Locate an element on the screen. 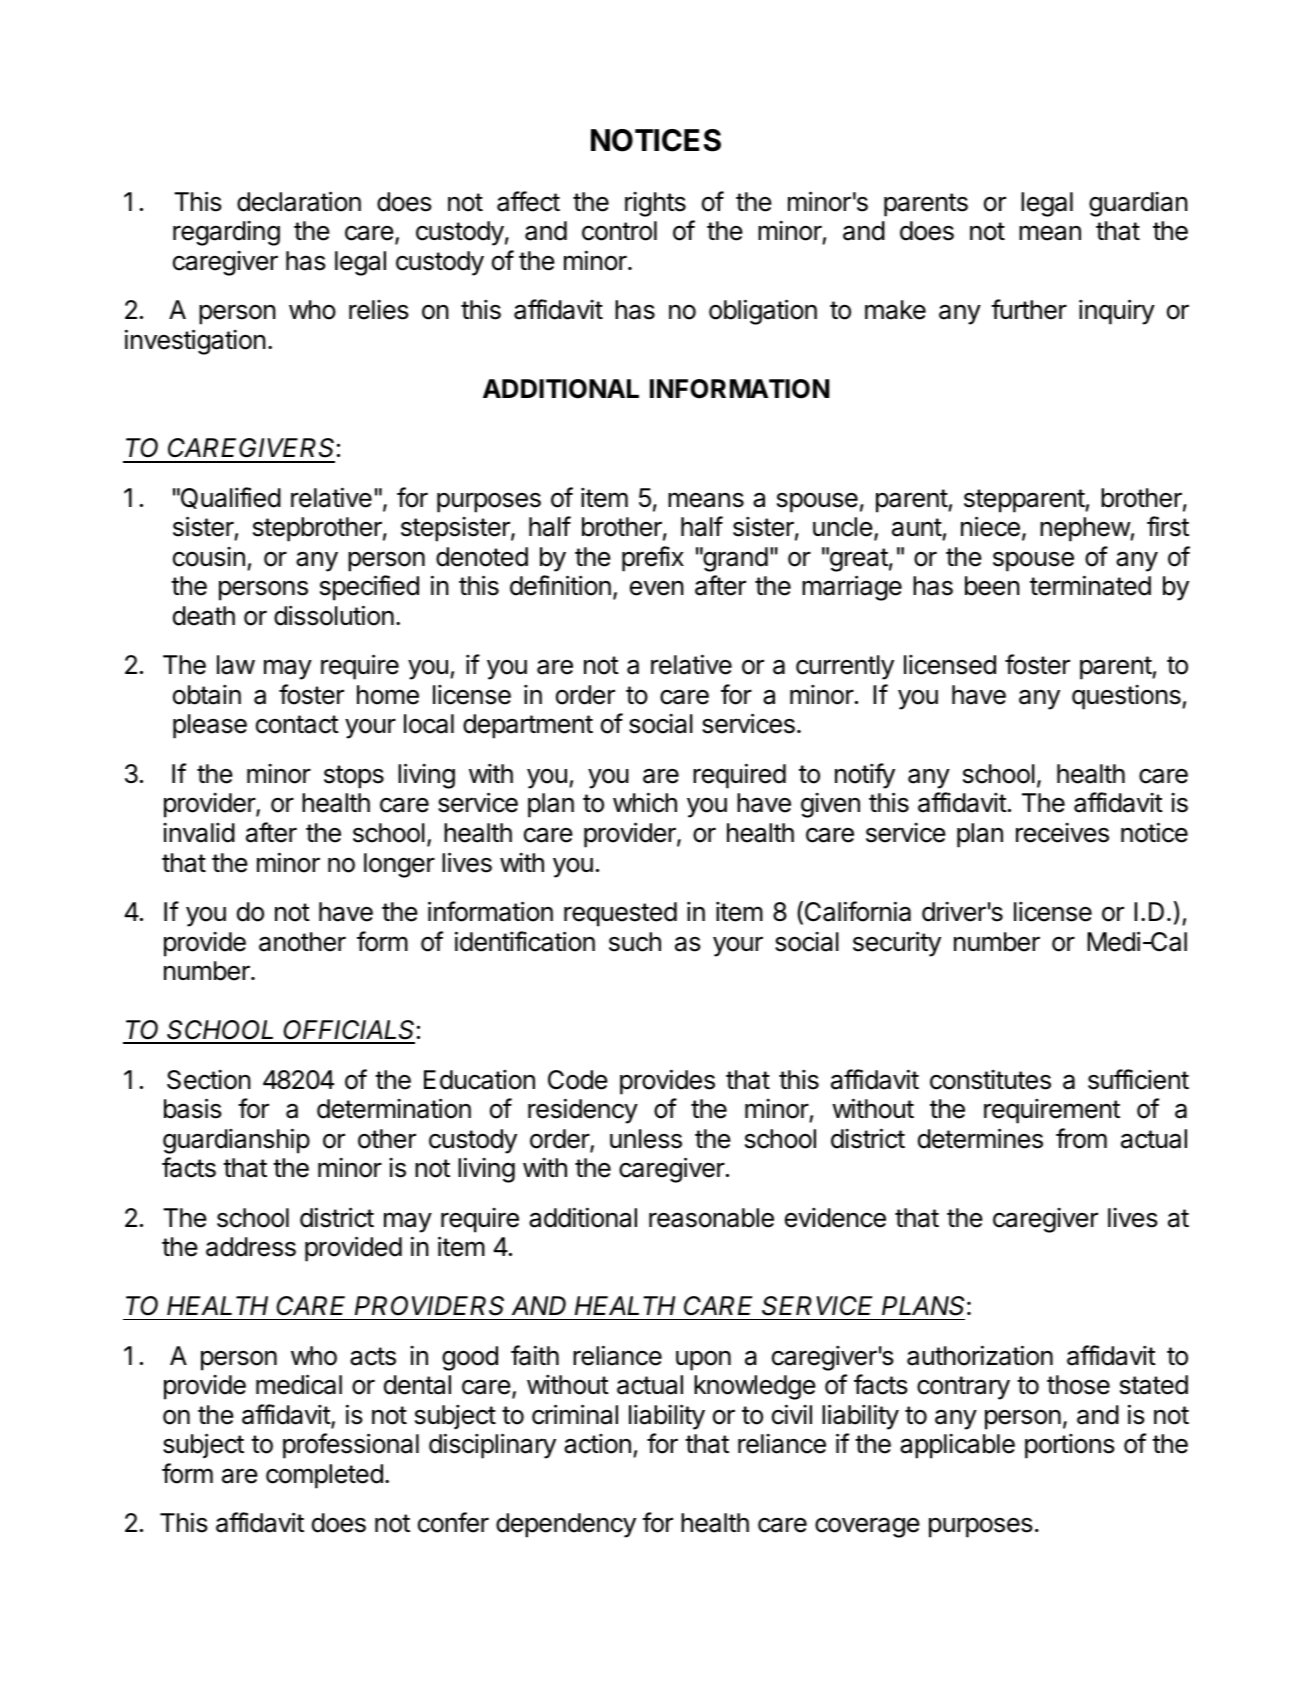 The height and width of the screenshot is (1698, 1312). determination is located at coordinates (394, 1108).
